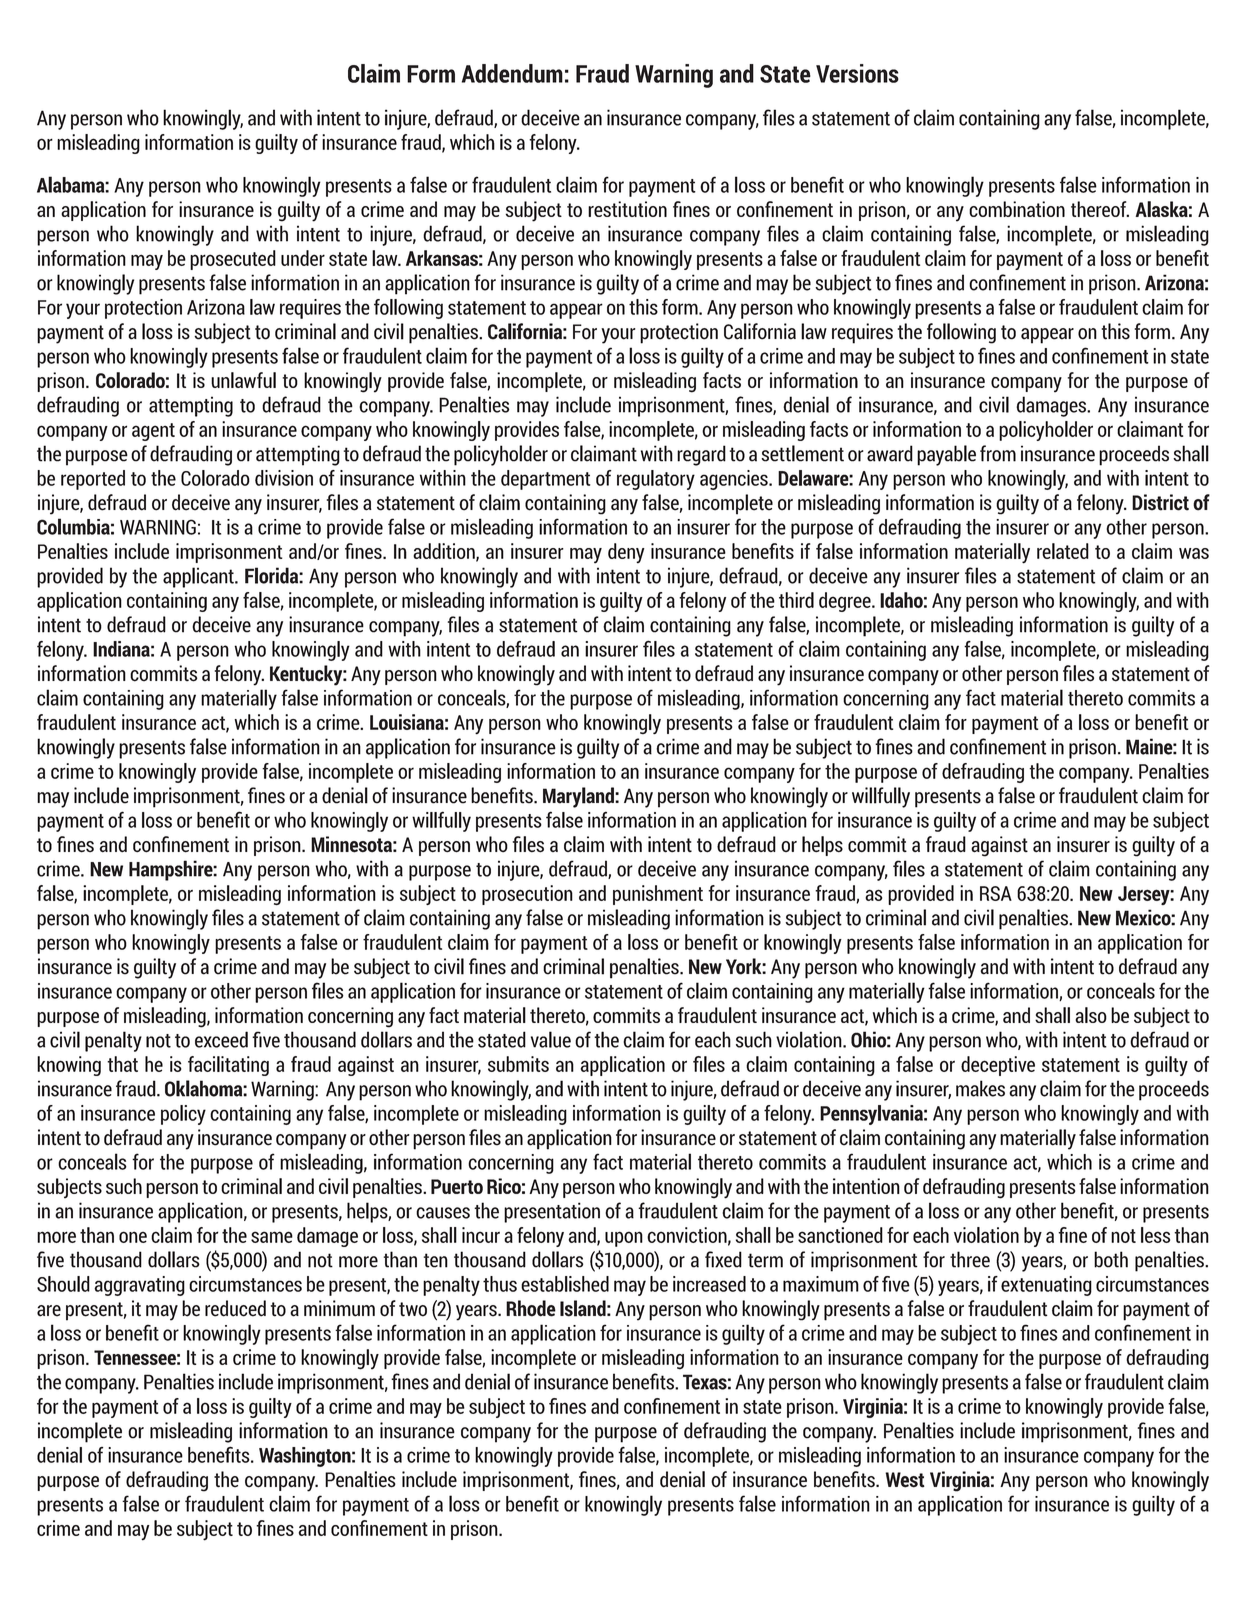 The width and height of the screenshot is (1246, 1612). What do you see at coordinates (235, 1308) in the screenshot?
I see `reduced` at bounding box center [235, 1308].
